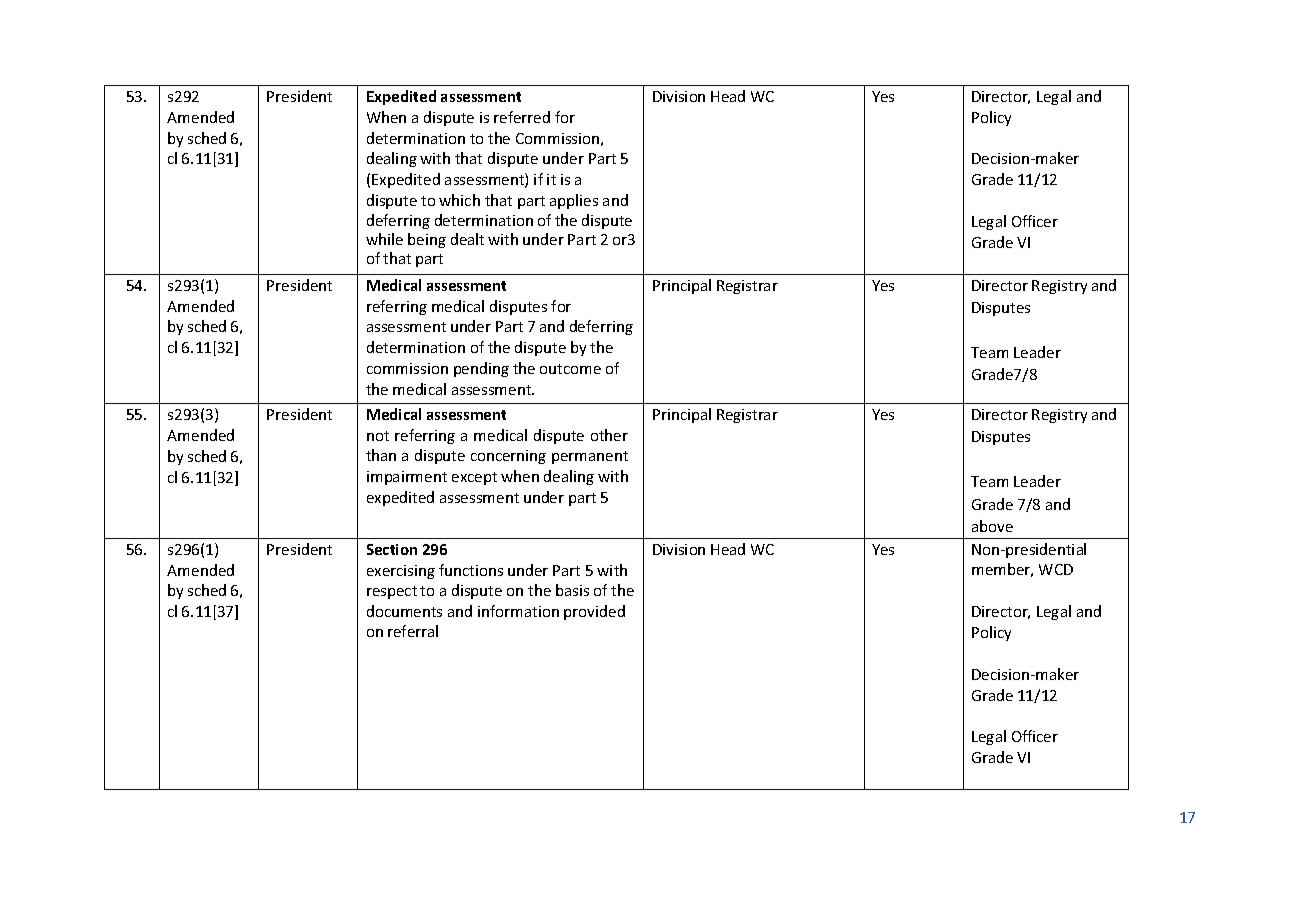  Describe the element at coordinates (574, 201) in the page. I see `applies` at that location.
